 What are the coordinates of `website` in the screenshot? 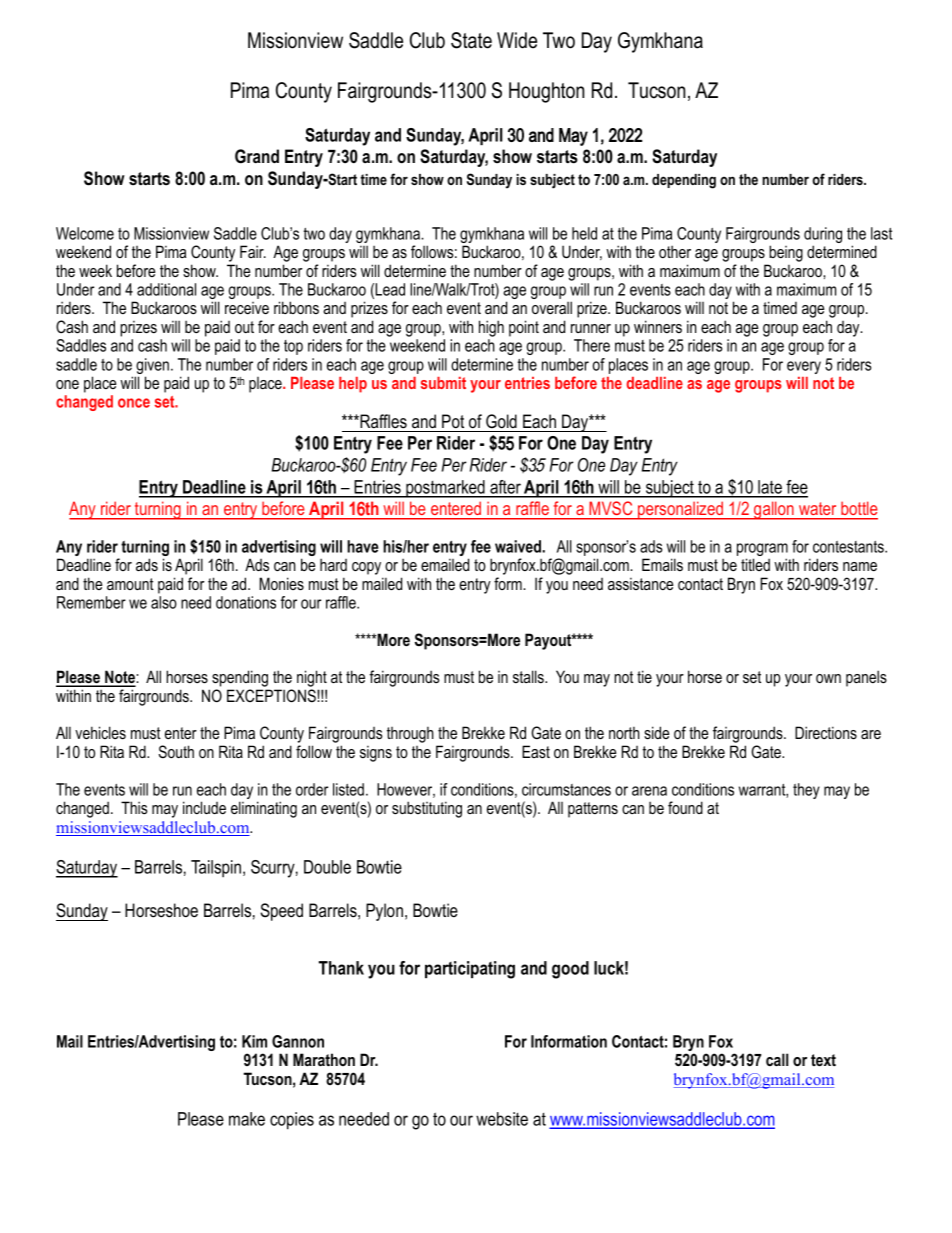 It's located at (502, 1119).
